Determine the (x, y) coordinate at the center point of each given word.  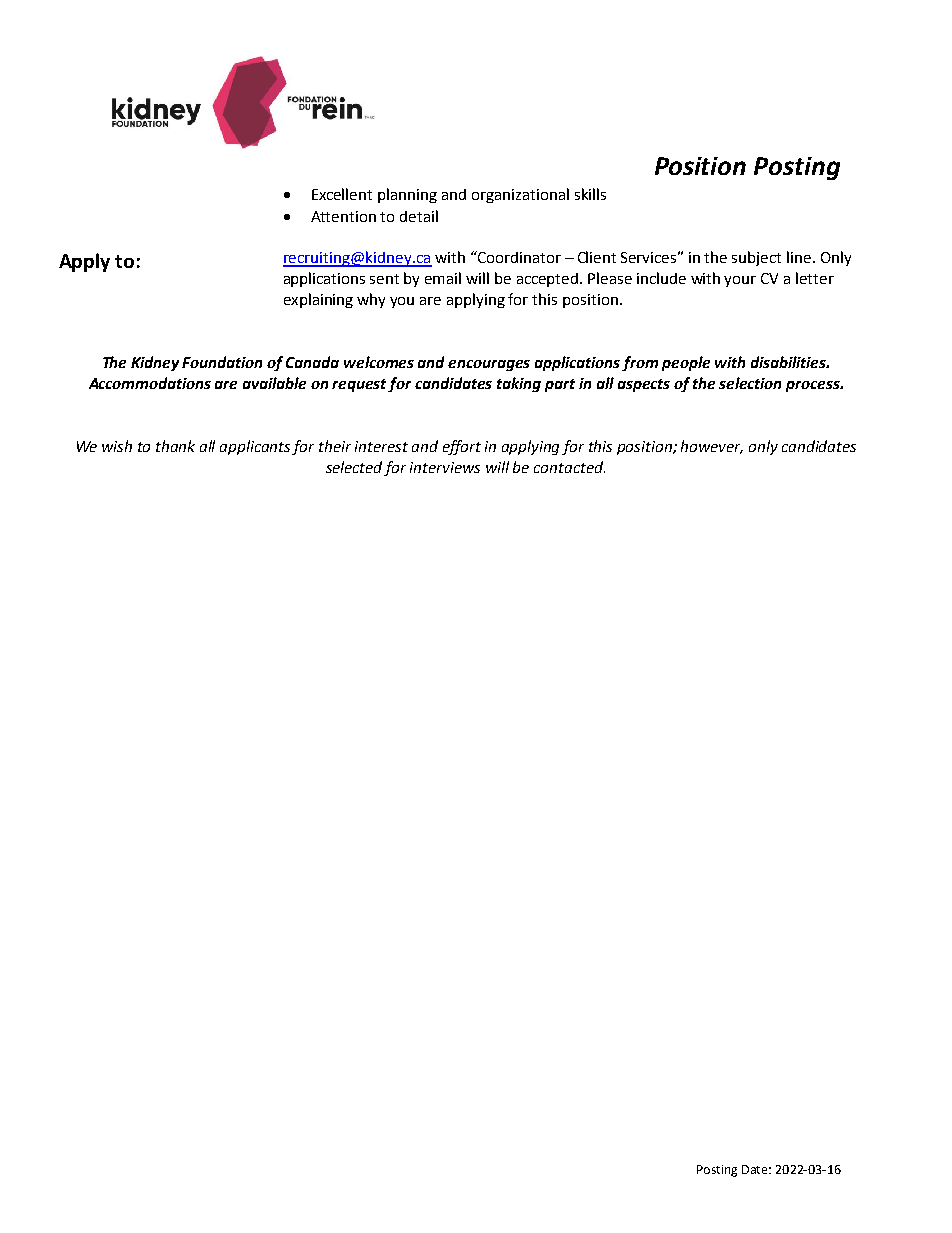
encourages (489, 365)
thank (175, 446)
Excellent (342, 194)
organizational (520, 195)
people (686, 363)
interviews (445, 467)
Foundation (222, 362)
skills (590, 194)
